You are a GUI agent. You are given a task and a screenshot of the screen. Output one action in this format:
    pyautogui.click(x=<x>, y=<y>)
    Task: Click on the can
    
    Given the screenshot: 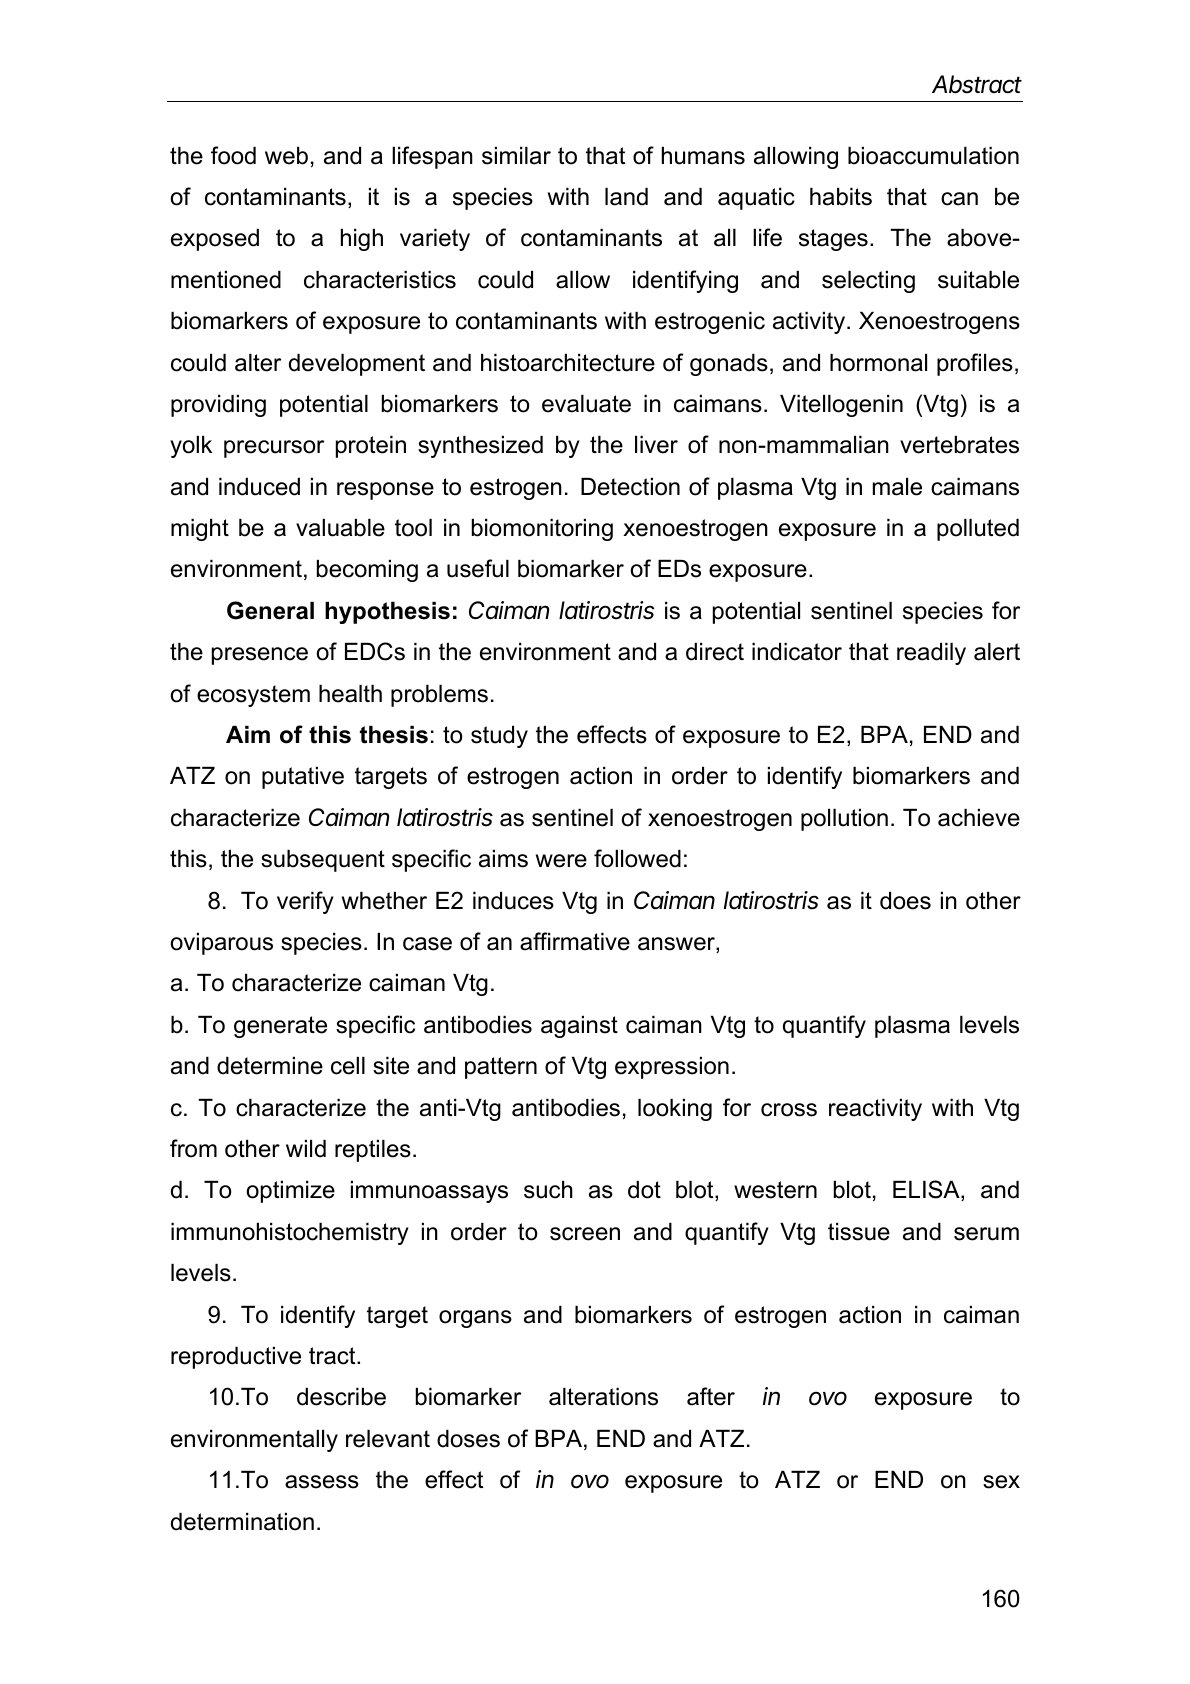 What is the action you would take?
    pyautogui.click(x=959, y=199)
